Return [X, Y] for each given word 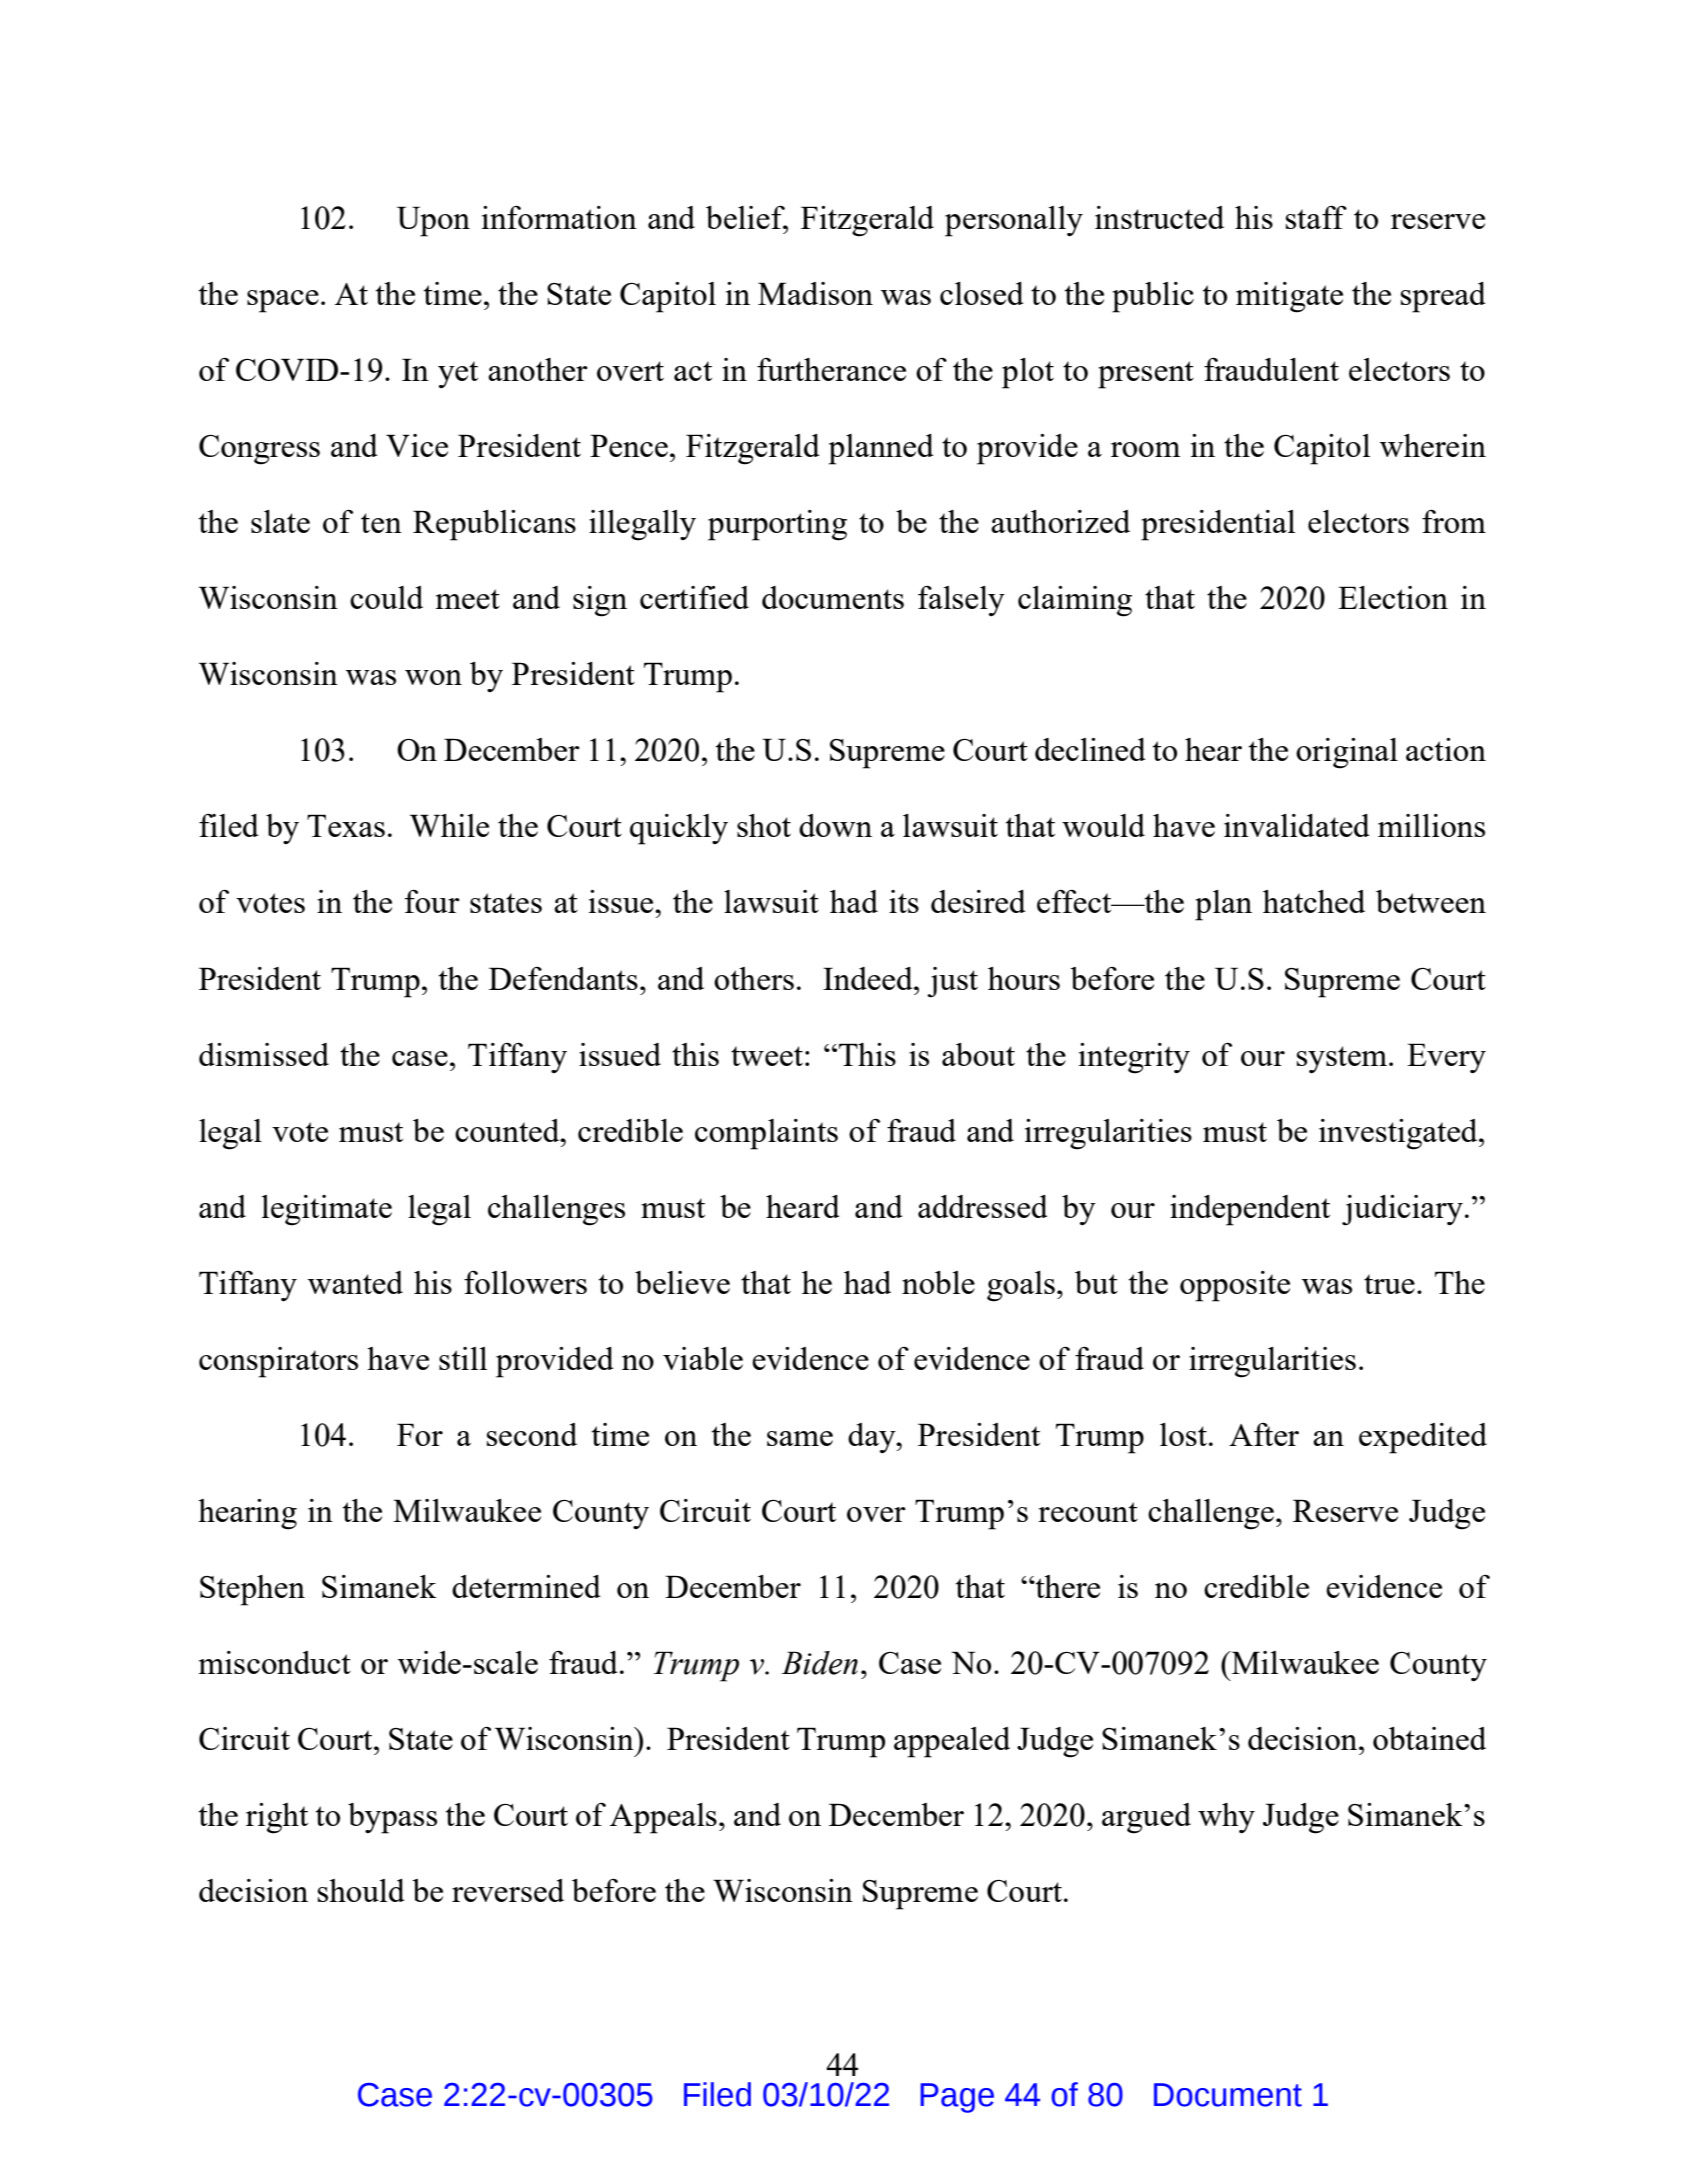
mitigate [1289, 297]
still [463, 1358]
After [1264, 1434]
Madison [815, 293]
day [873, 1438]
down [835, 825]
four [432, 901]
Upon [433, 221]
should [361, 1890]
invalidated [1297, 825]
